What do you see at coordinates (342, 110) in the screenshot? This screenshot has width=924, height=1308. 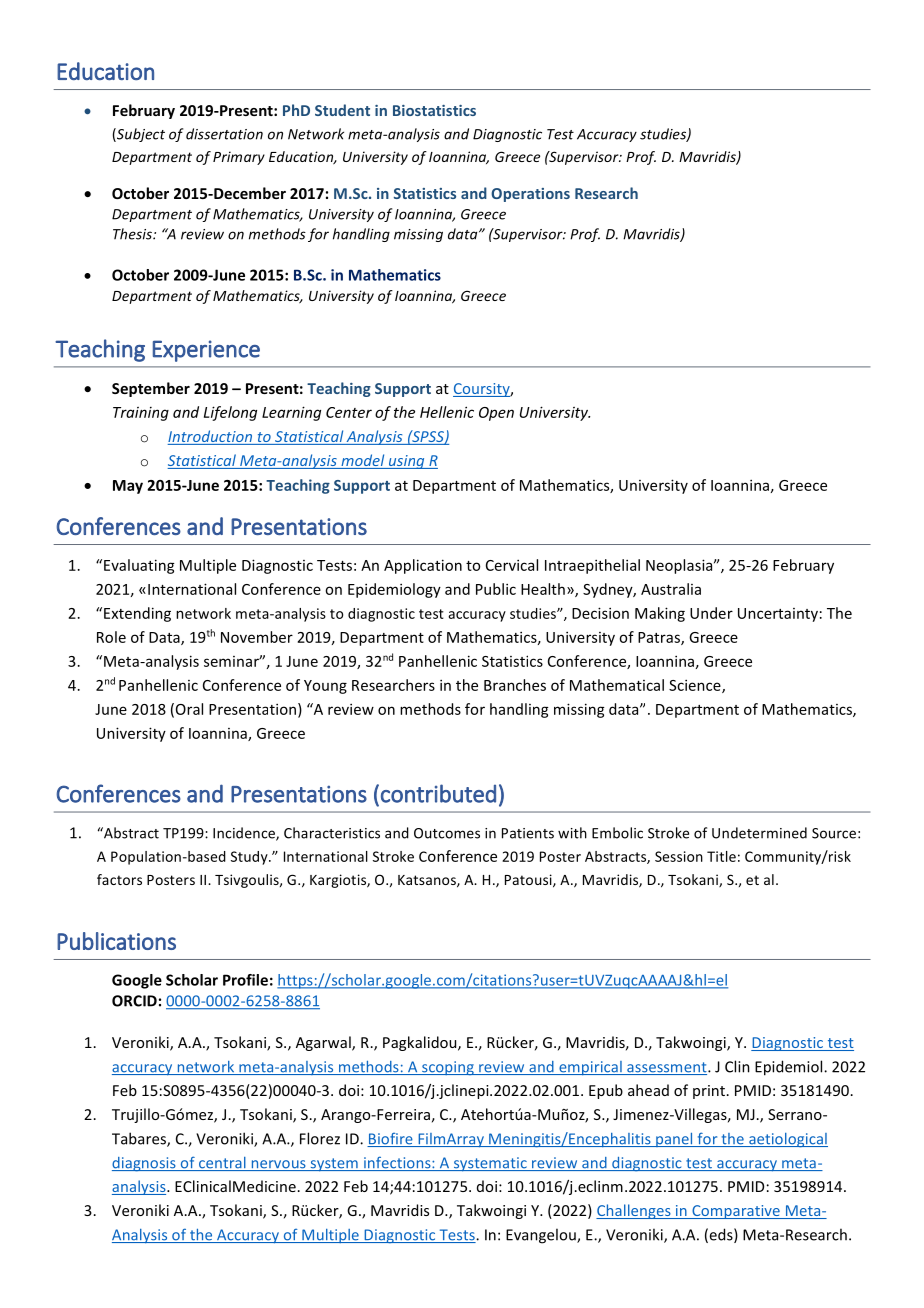 I see `Student` at bounding box center [342, 110].
